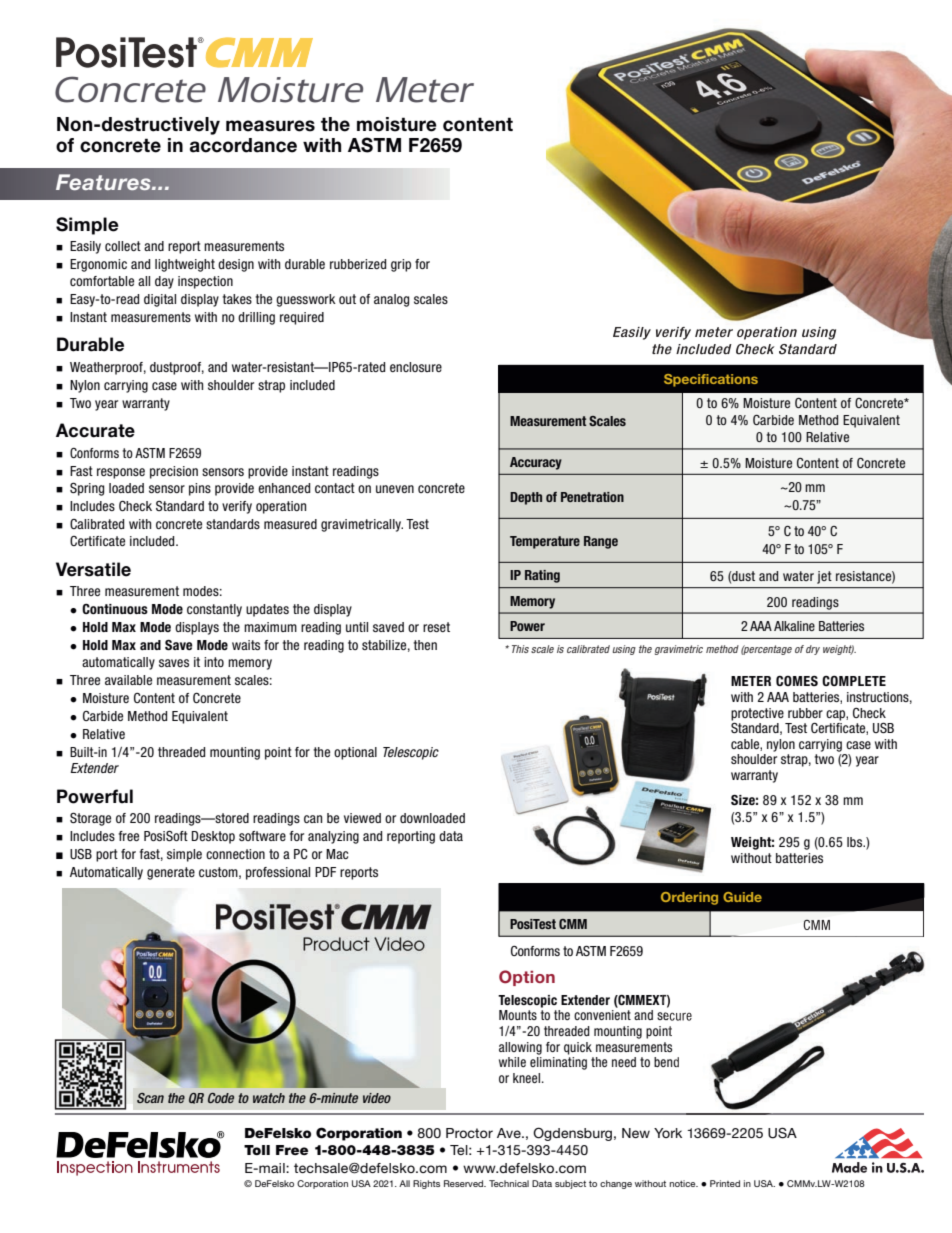 This screenshot has width=952, height=1233. I want to click on accordance, so click(243, 145).
